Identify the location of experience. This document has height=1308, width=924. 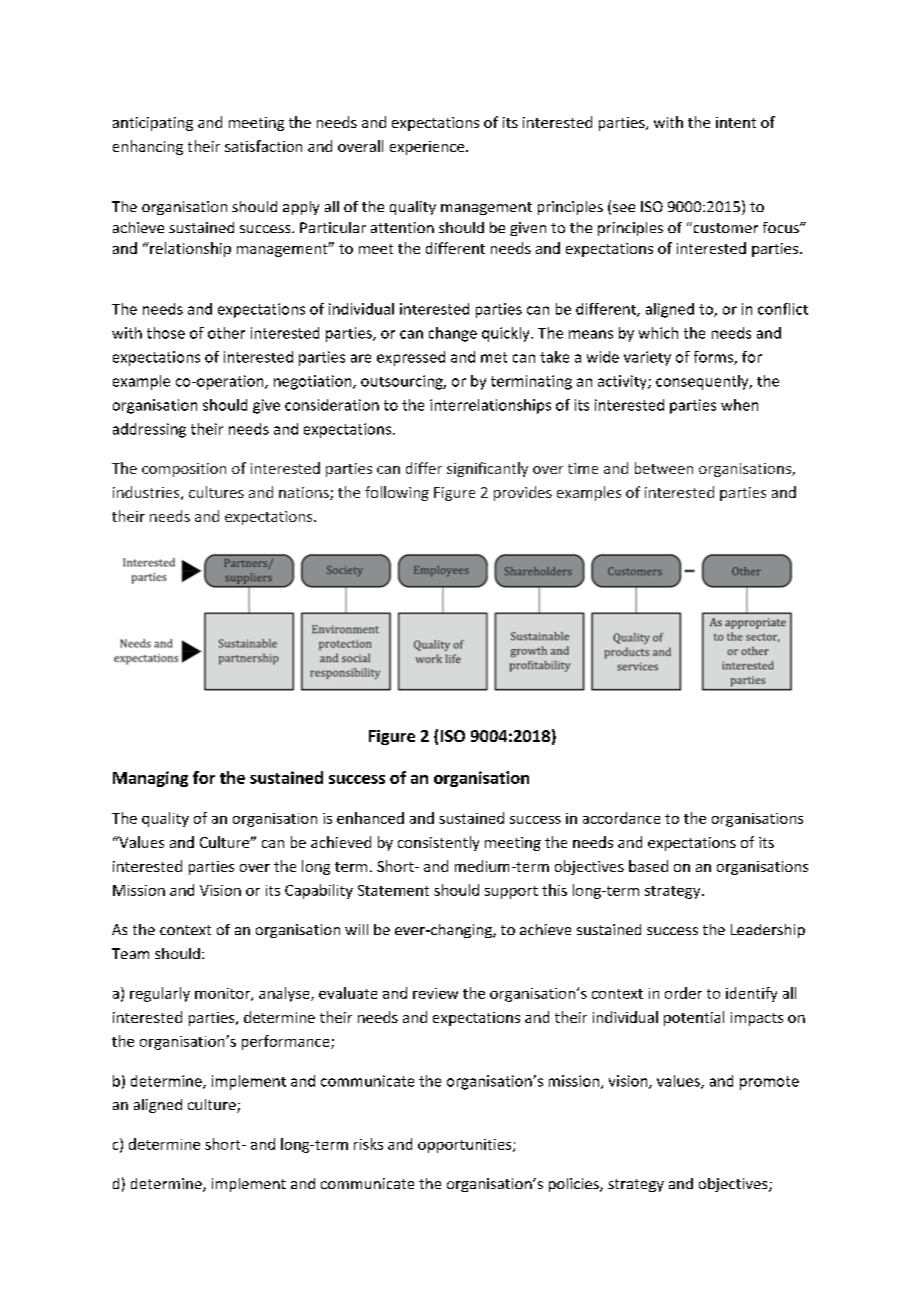
(428, 148).
